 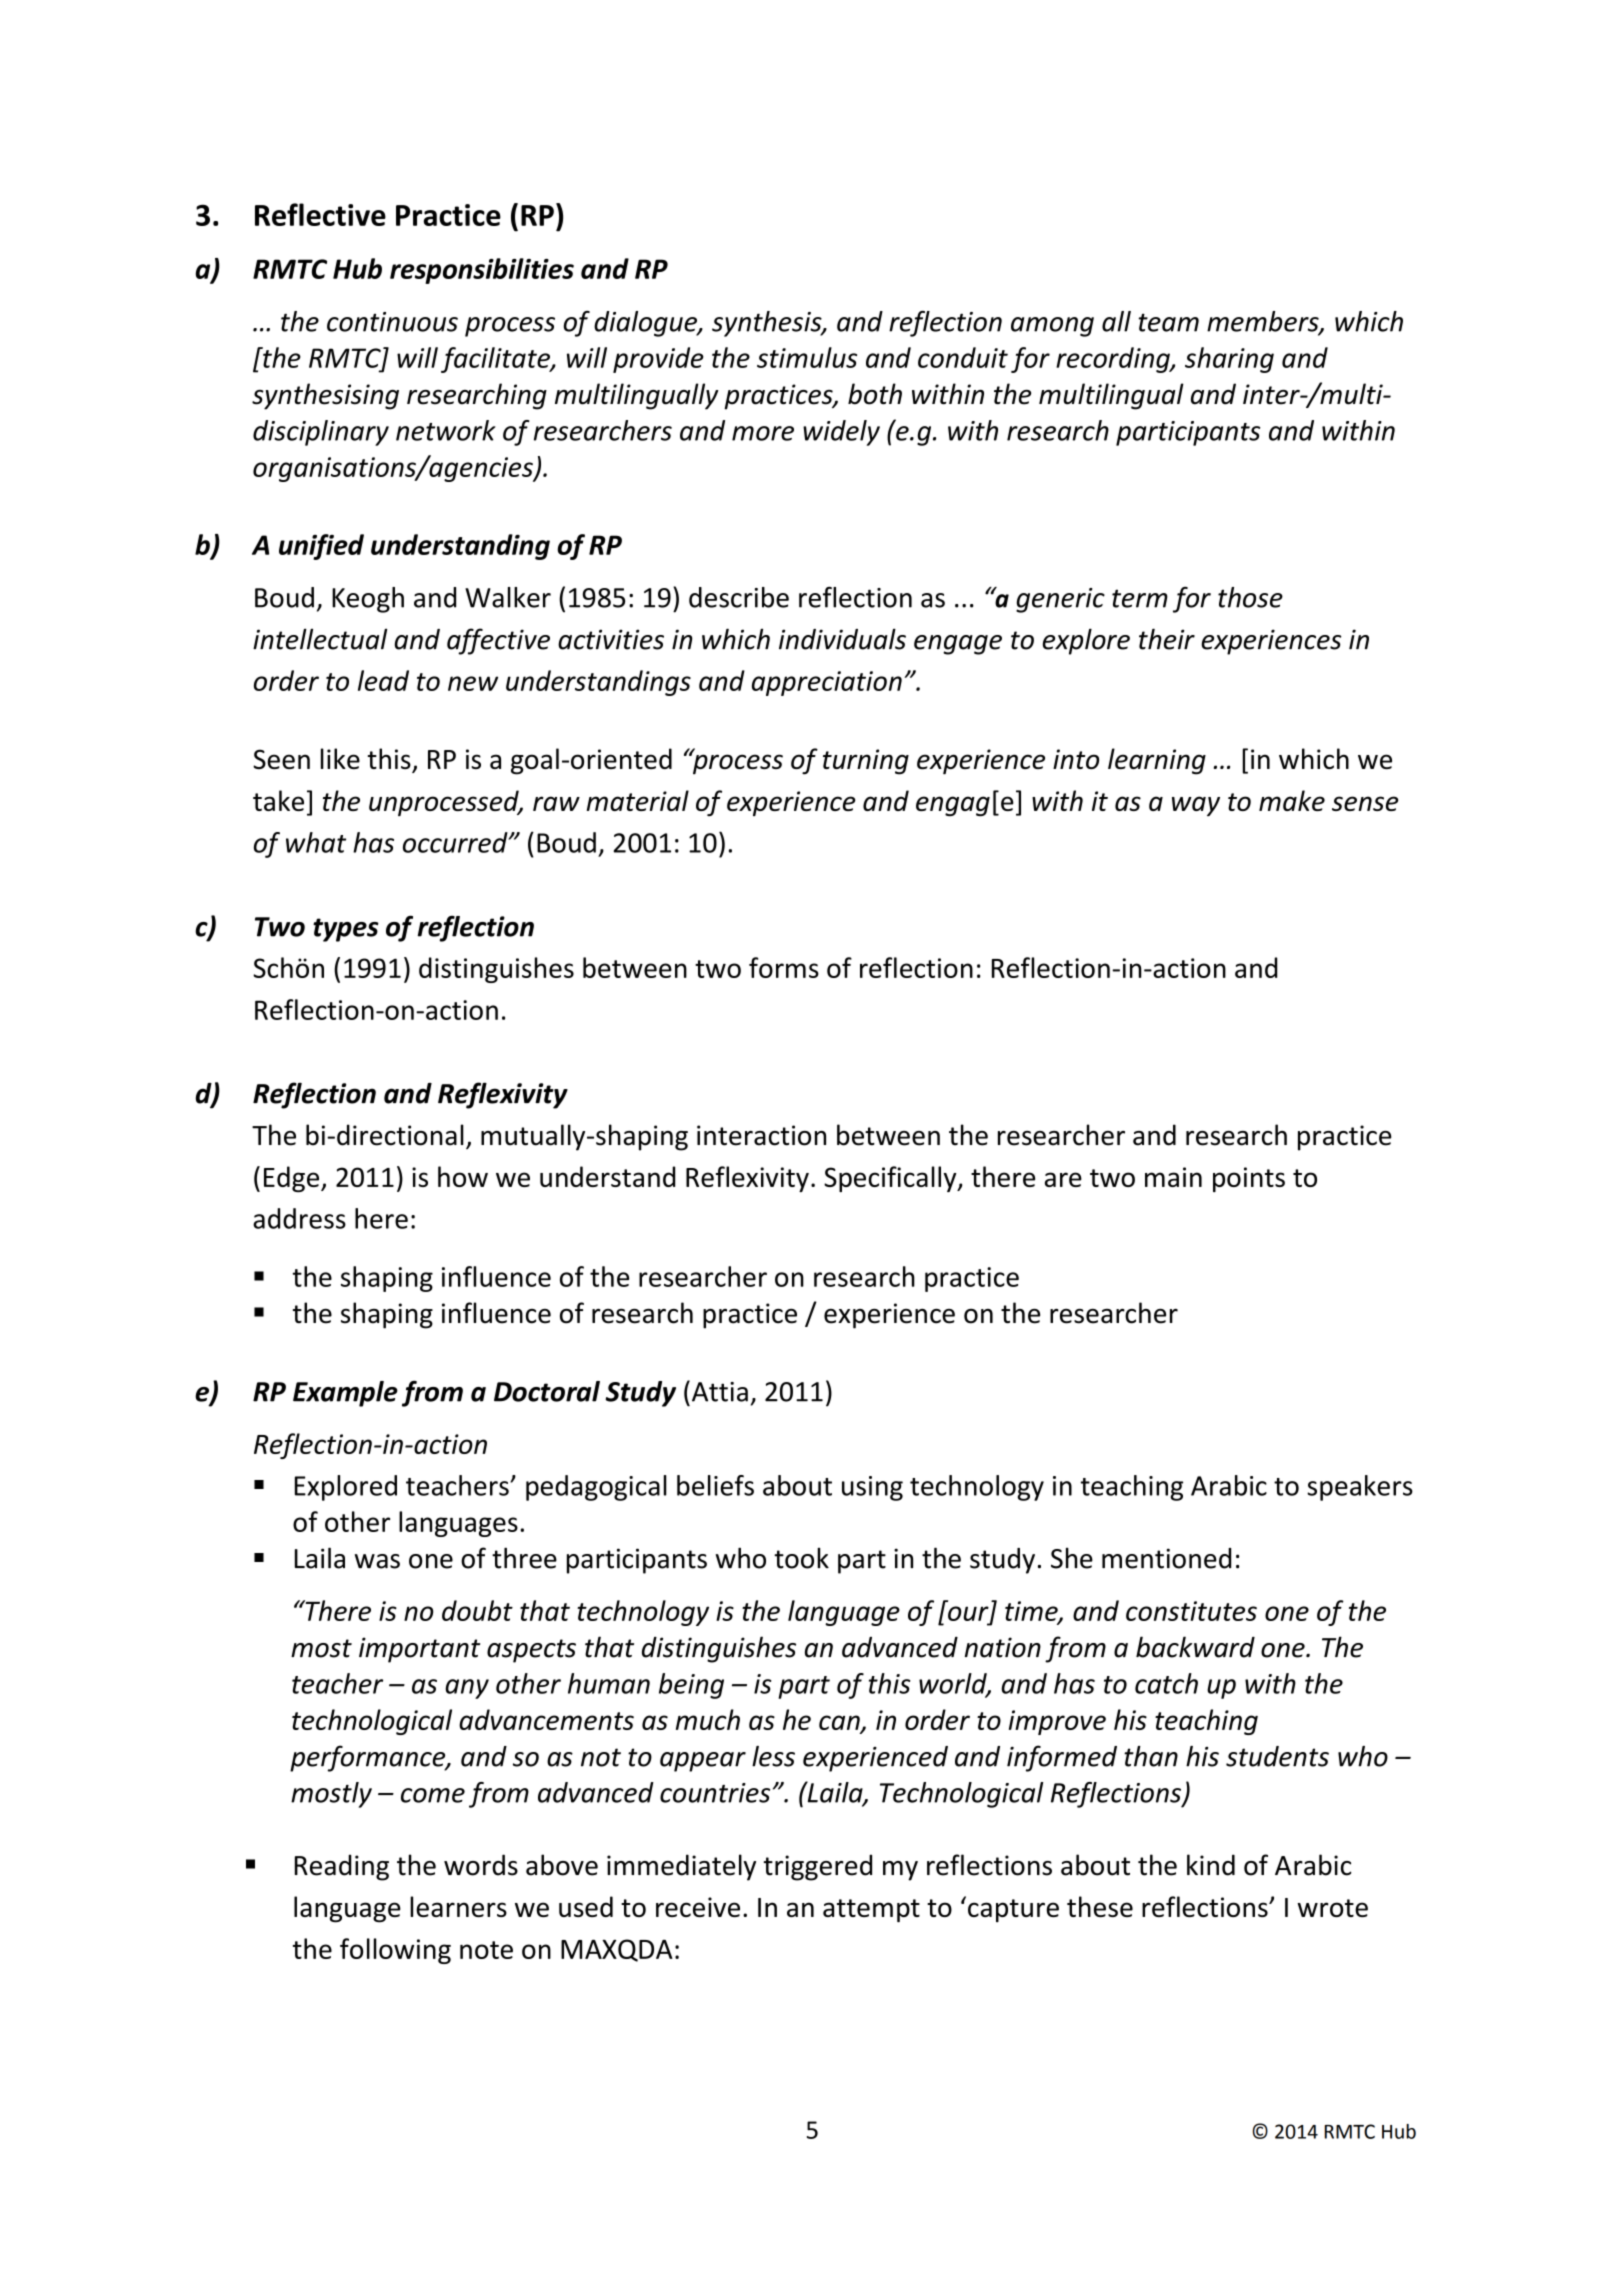 I want to click on continuous, so click(x=392, y=322).
